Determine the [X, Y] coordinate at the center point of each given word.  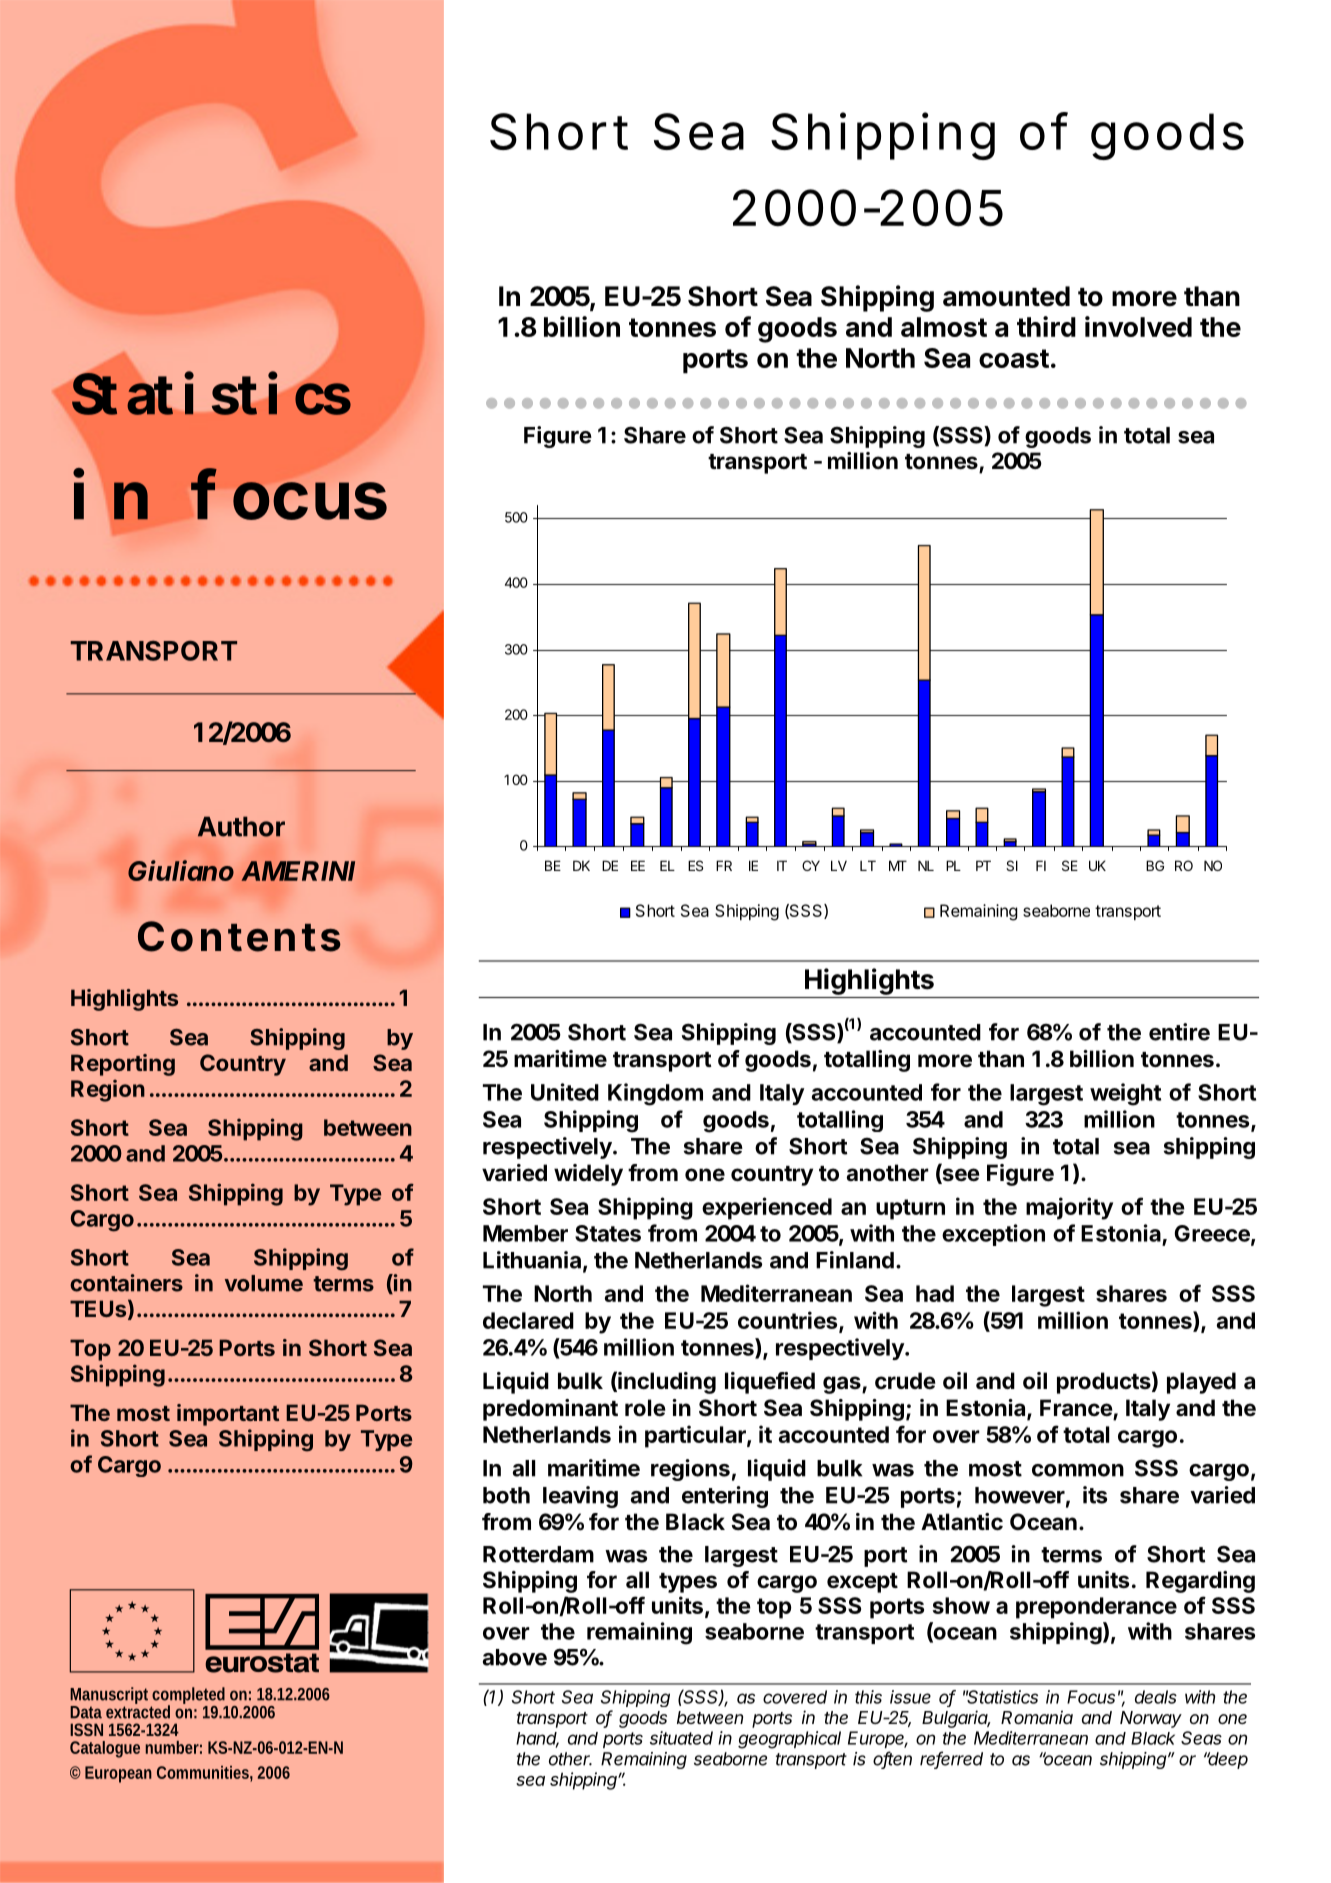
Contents [239, 936]
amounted [1006, 296]
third [1046, 326]
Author [241, 826]
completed [189, 1697]
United [565, 1092]
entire [1179, 1032]
